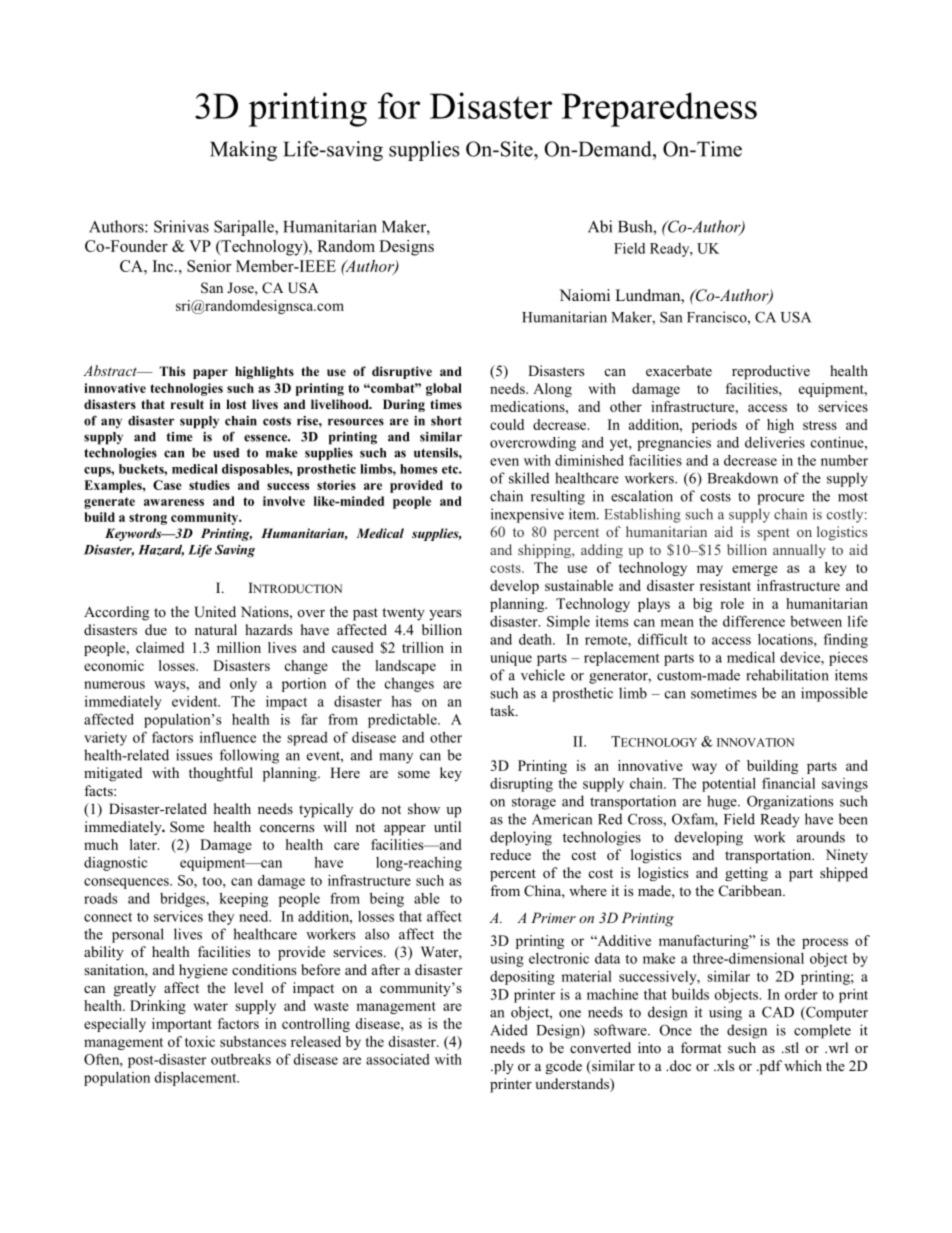  I want to click on Organizations, so click(790, 802).
